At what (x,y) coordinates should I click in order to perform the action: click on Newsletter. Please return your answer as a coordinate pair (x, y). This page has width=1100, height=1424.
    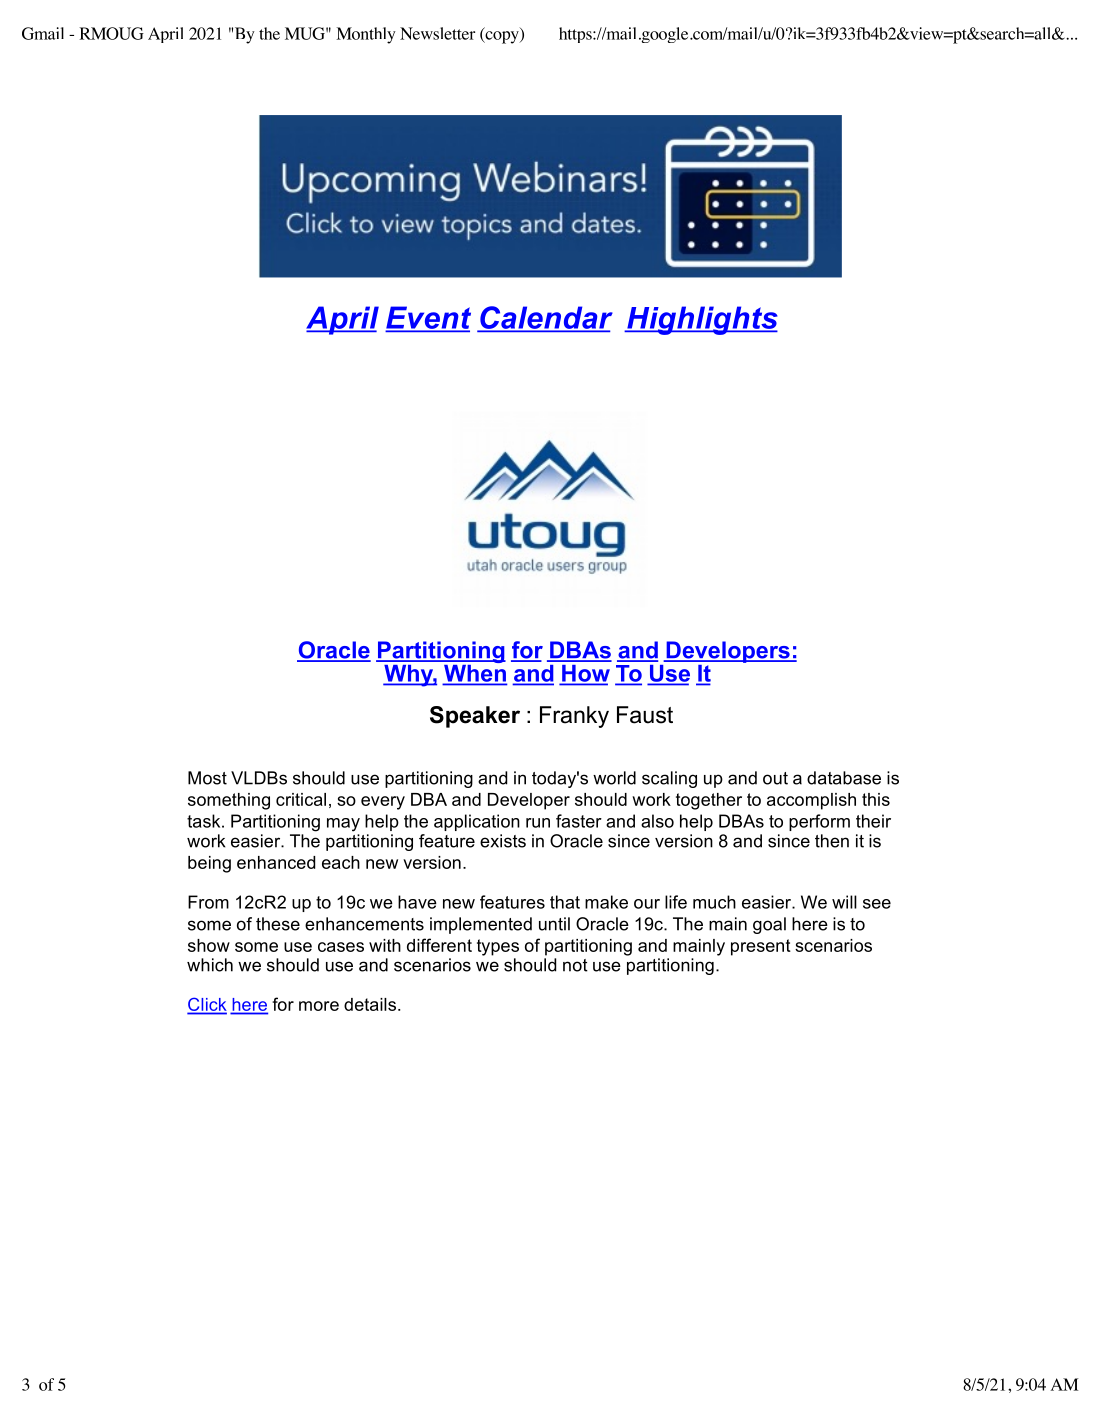
    Looking at the image, I should click on (437, 33).
